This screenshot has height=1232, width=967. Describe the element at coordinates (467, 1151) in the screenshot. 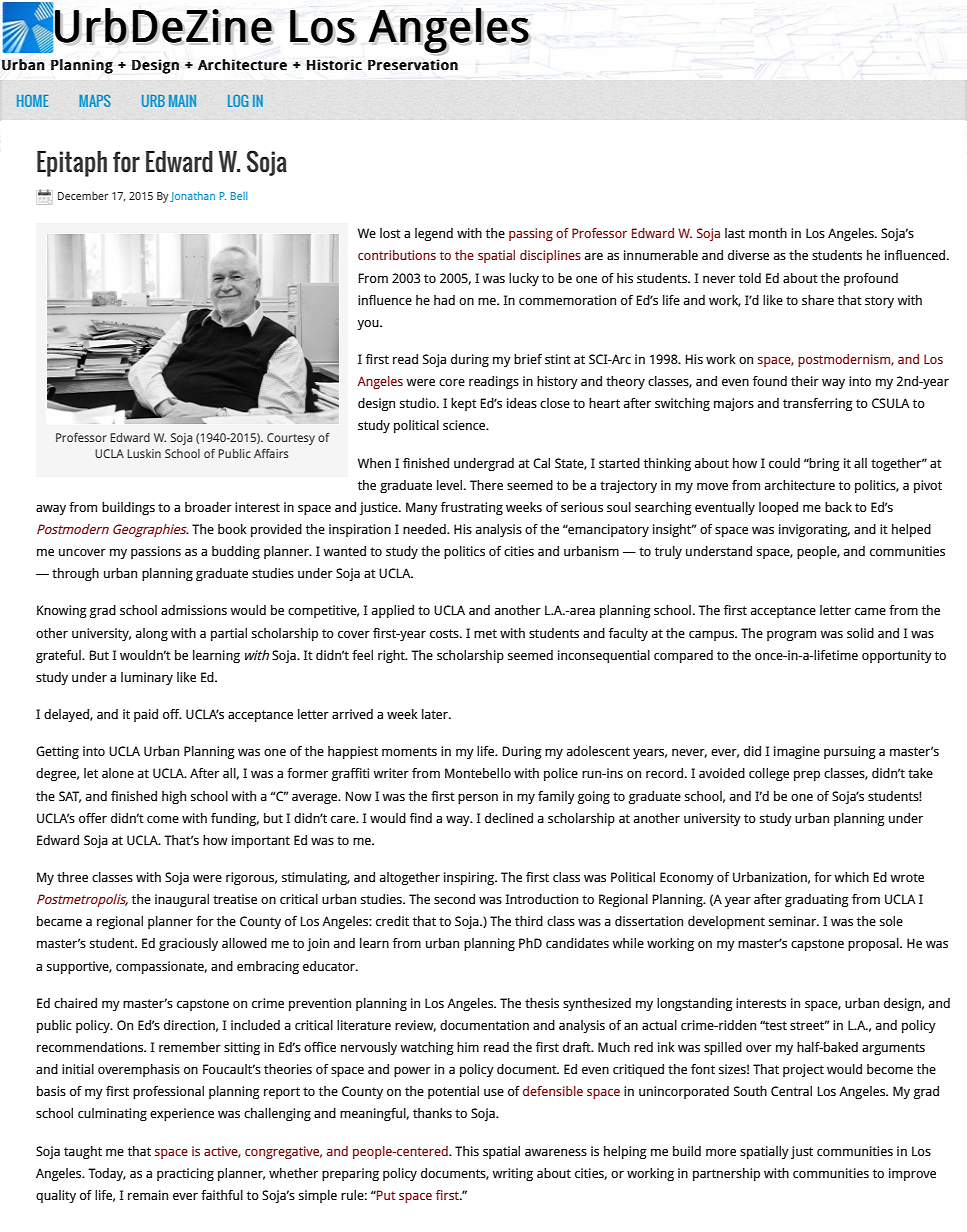

I see `This` at that location.
